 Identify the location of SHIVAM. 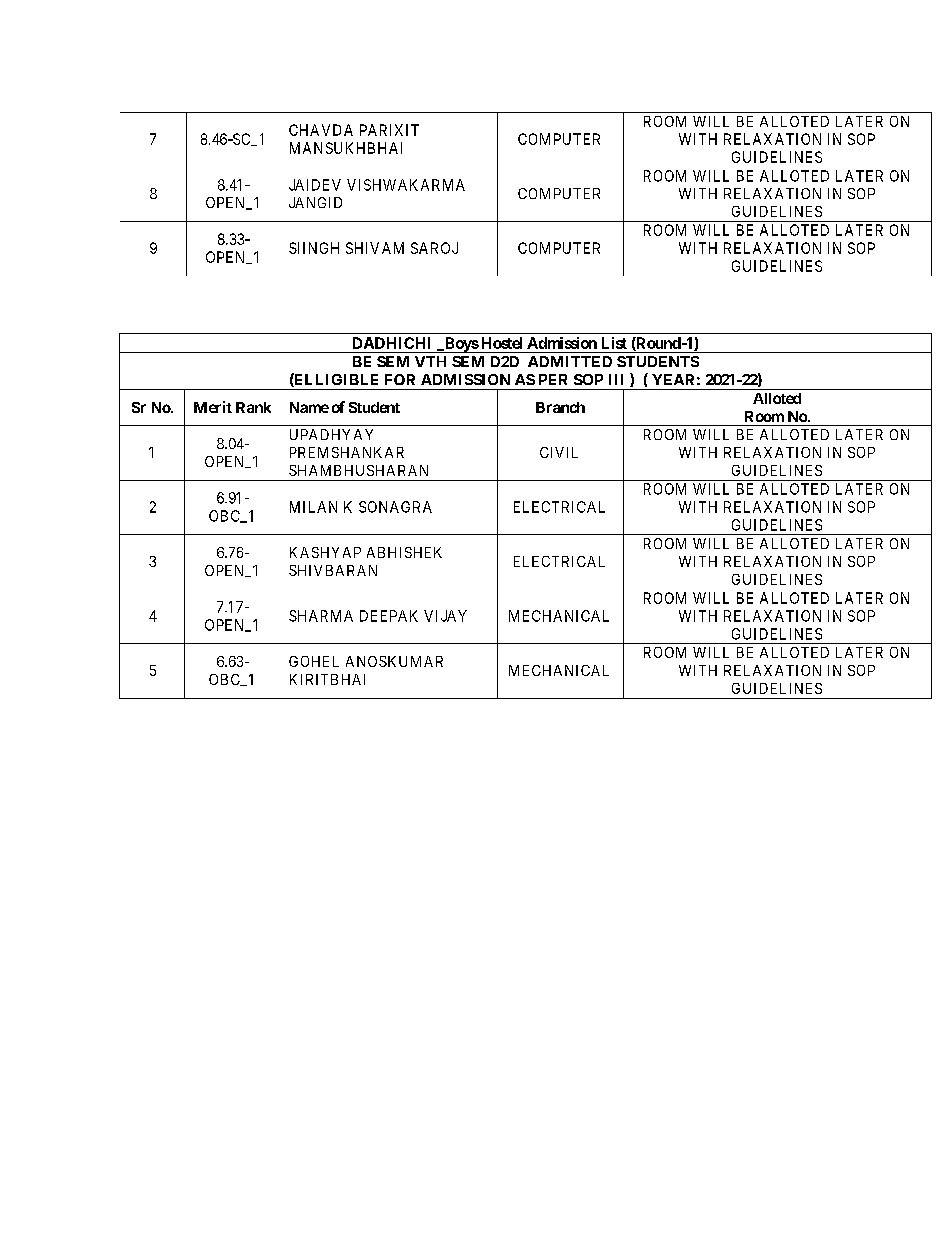
(375, 248).
